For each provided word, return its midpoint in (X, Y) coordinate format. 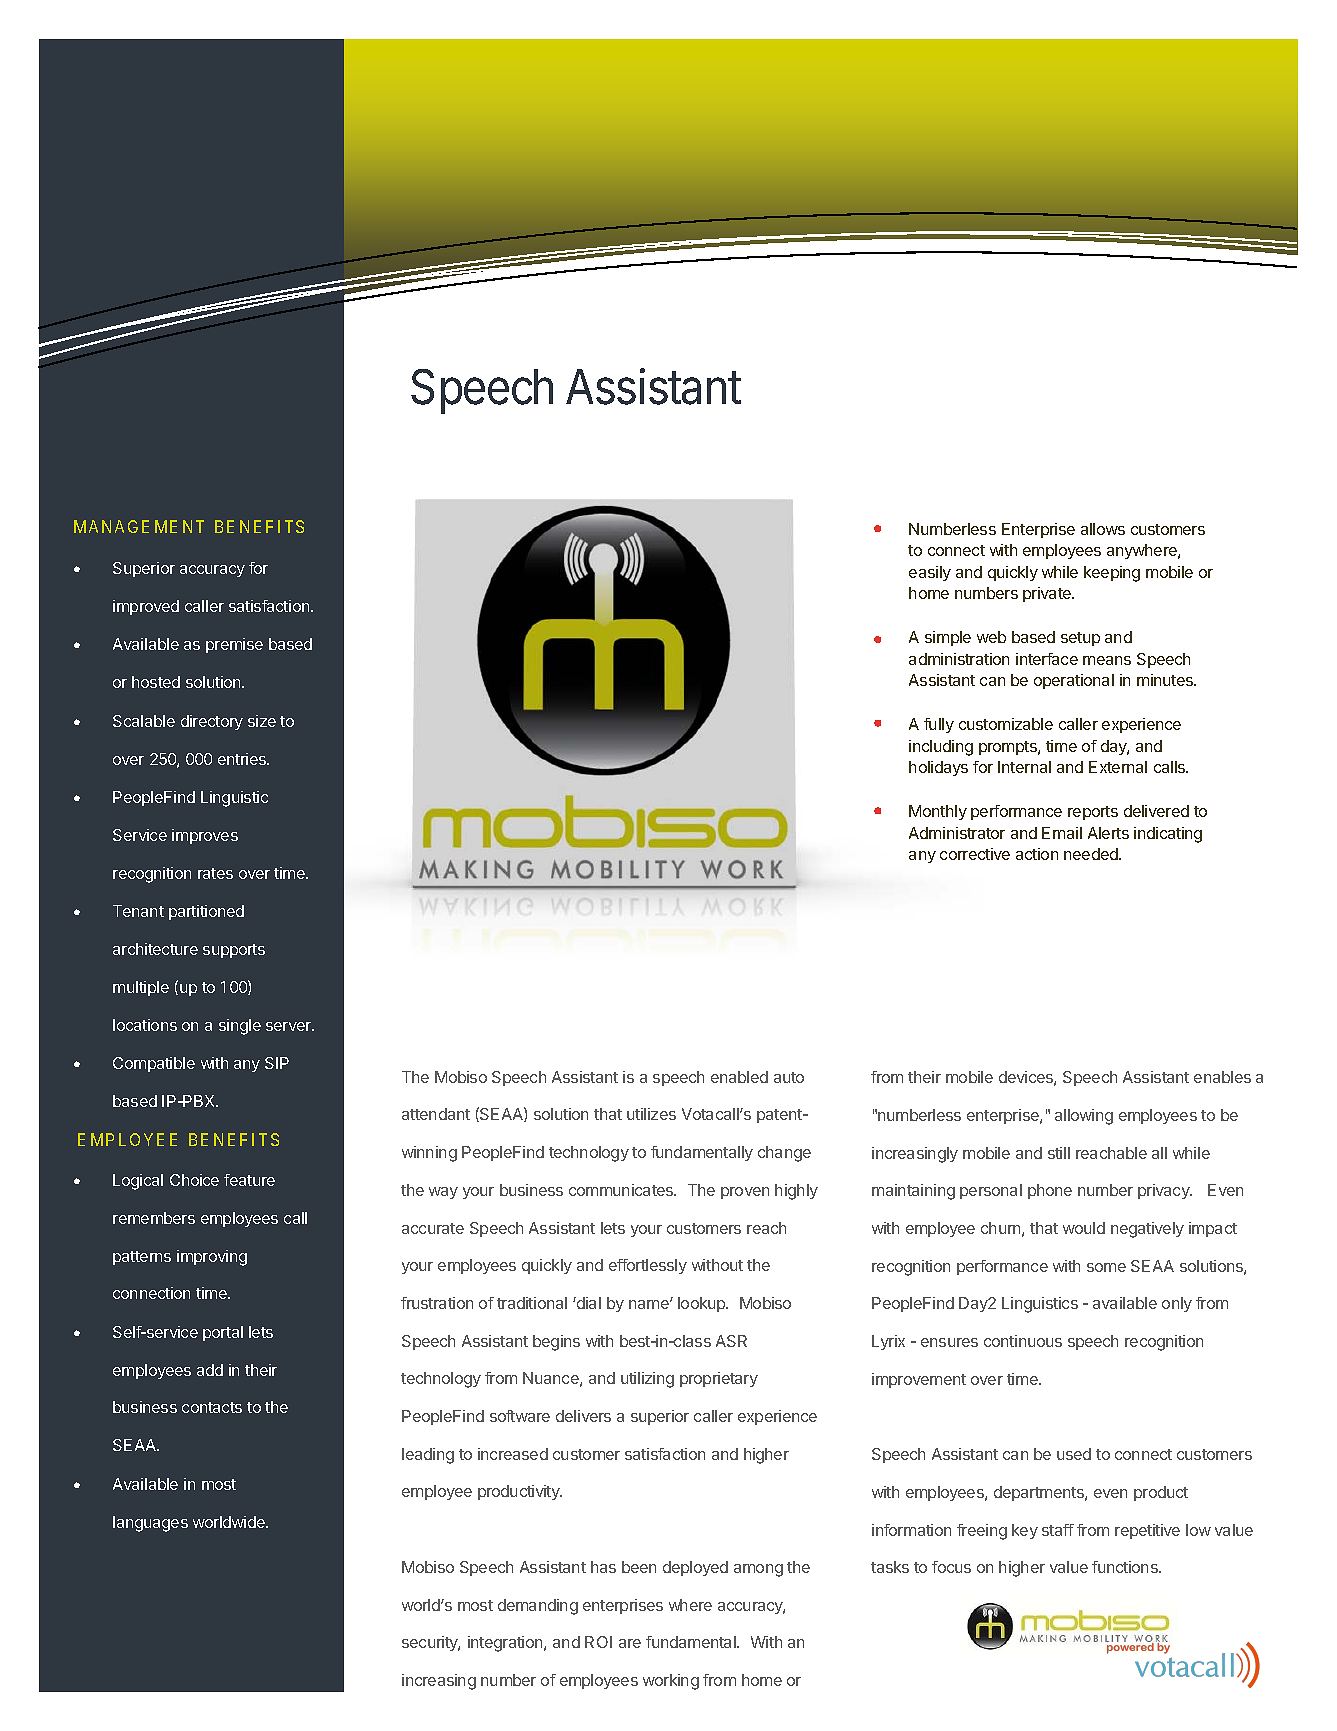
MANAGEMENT (139, 526)
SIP (277, 1063)
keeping (1112, 574)
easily (930, 573)
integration (506, 1644)
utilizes (651, 1114)
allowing (1084, 1117)
